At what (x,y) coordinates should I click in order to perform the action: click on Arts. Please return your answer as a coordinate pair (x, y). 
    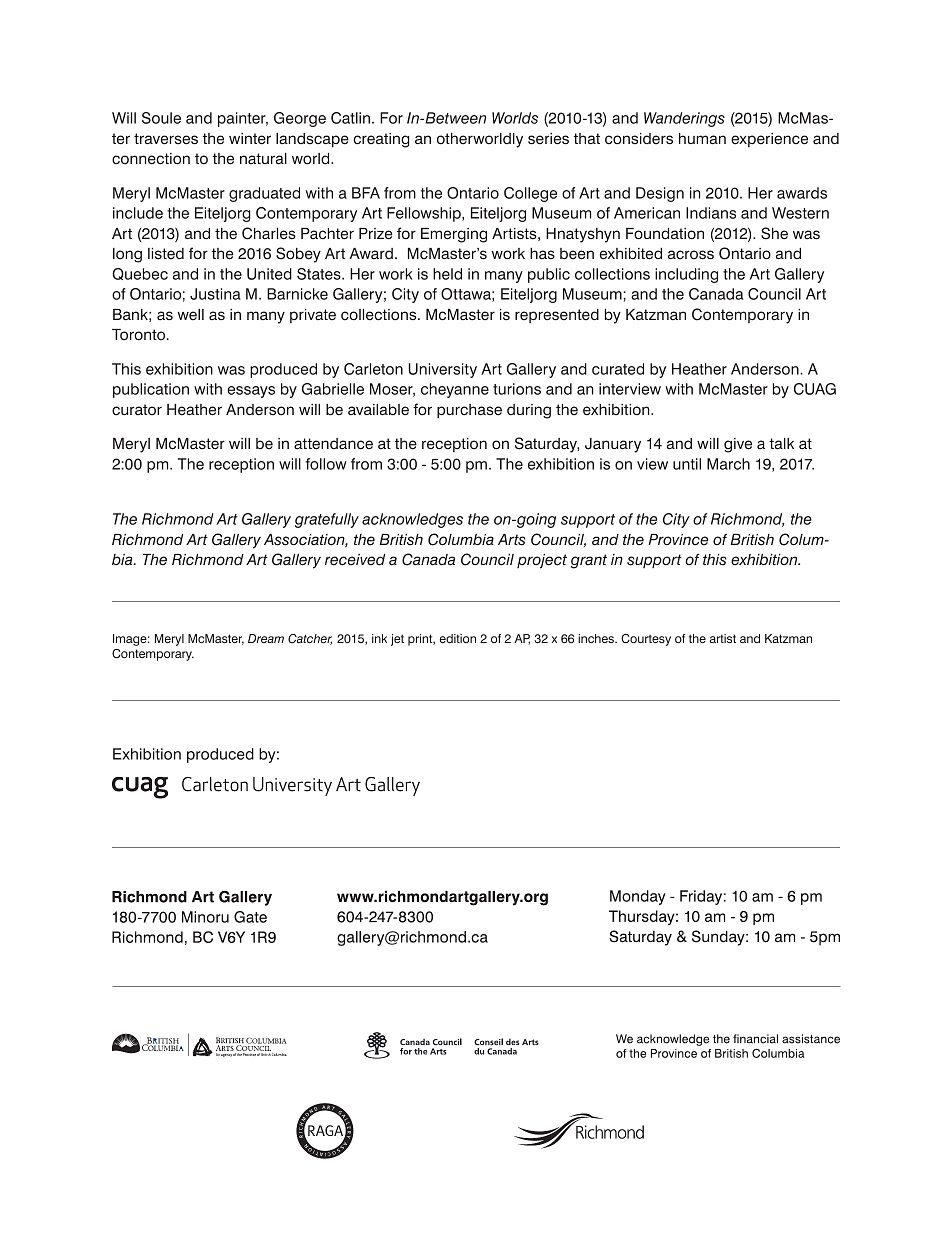
    Looking at the image, I should click on (512, 540).
